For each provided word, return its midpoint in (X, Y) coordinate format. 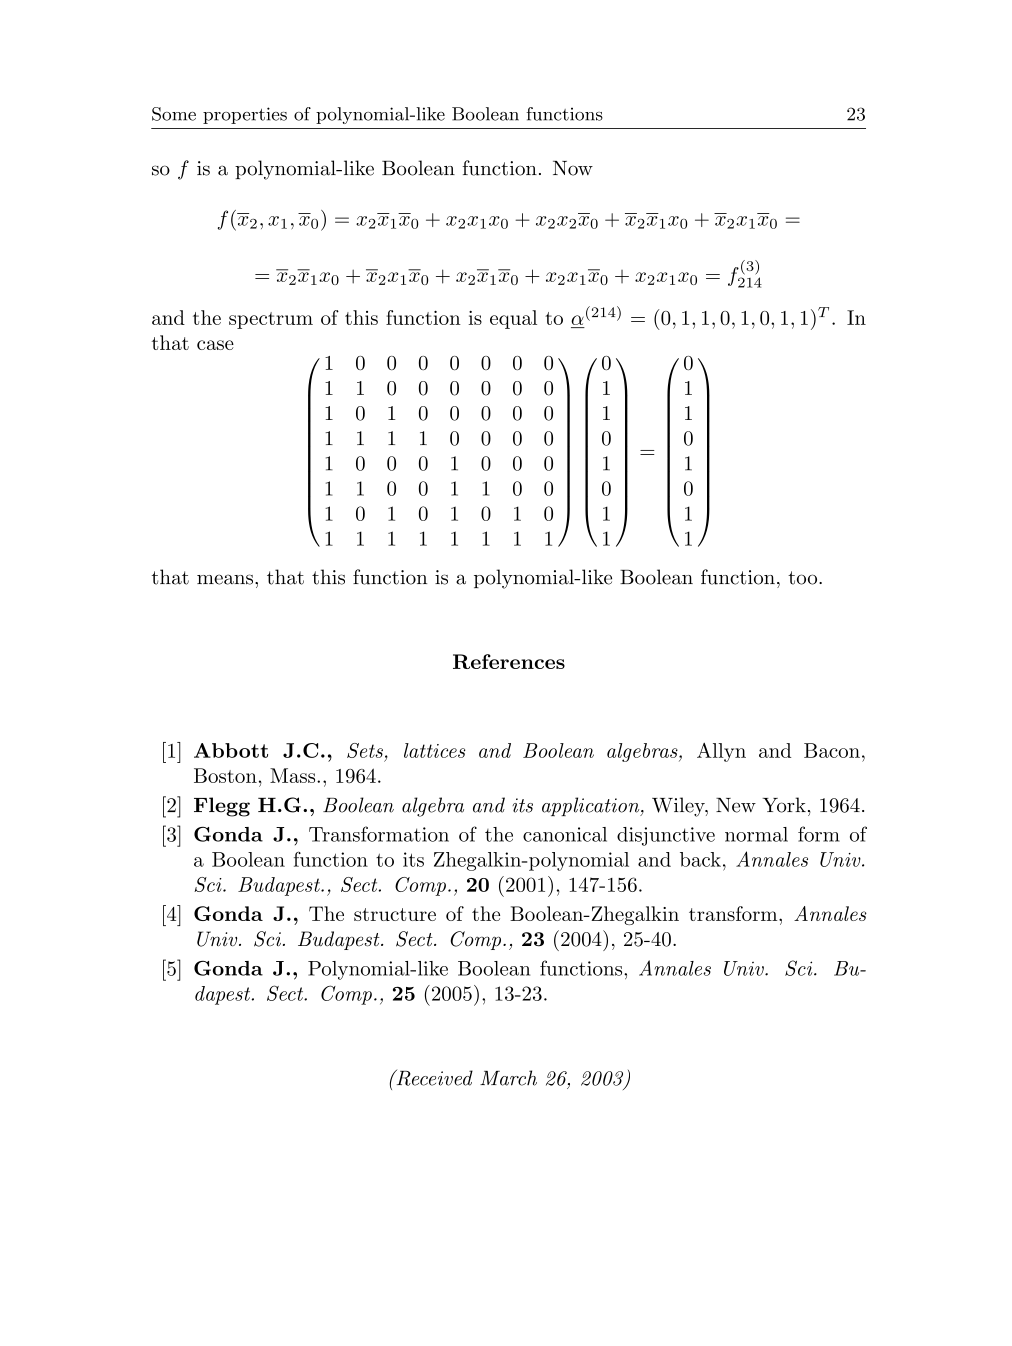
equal (513, 319)
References (509, 661)
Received (433, 1078)
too (802, 578)
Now (573, 168)
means (225, 579)
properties (245, 115)
